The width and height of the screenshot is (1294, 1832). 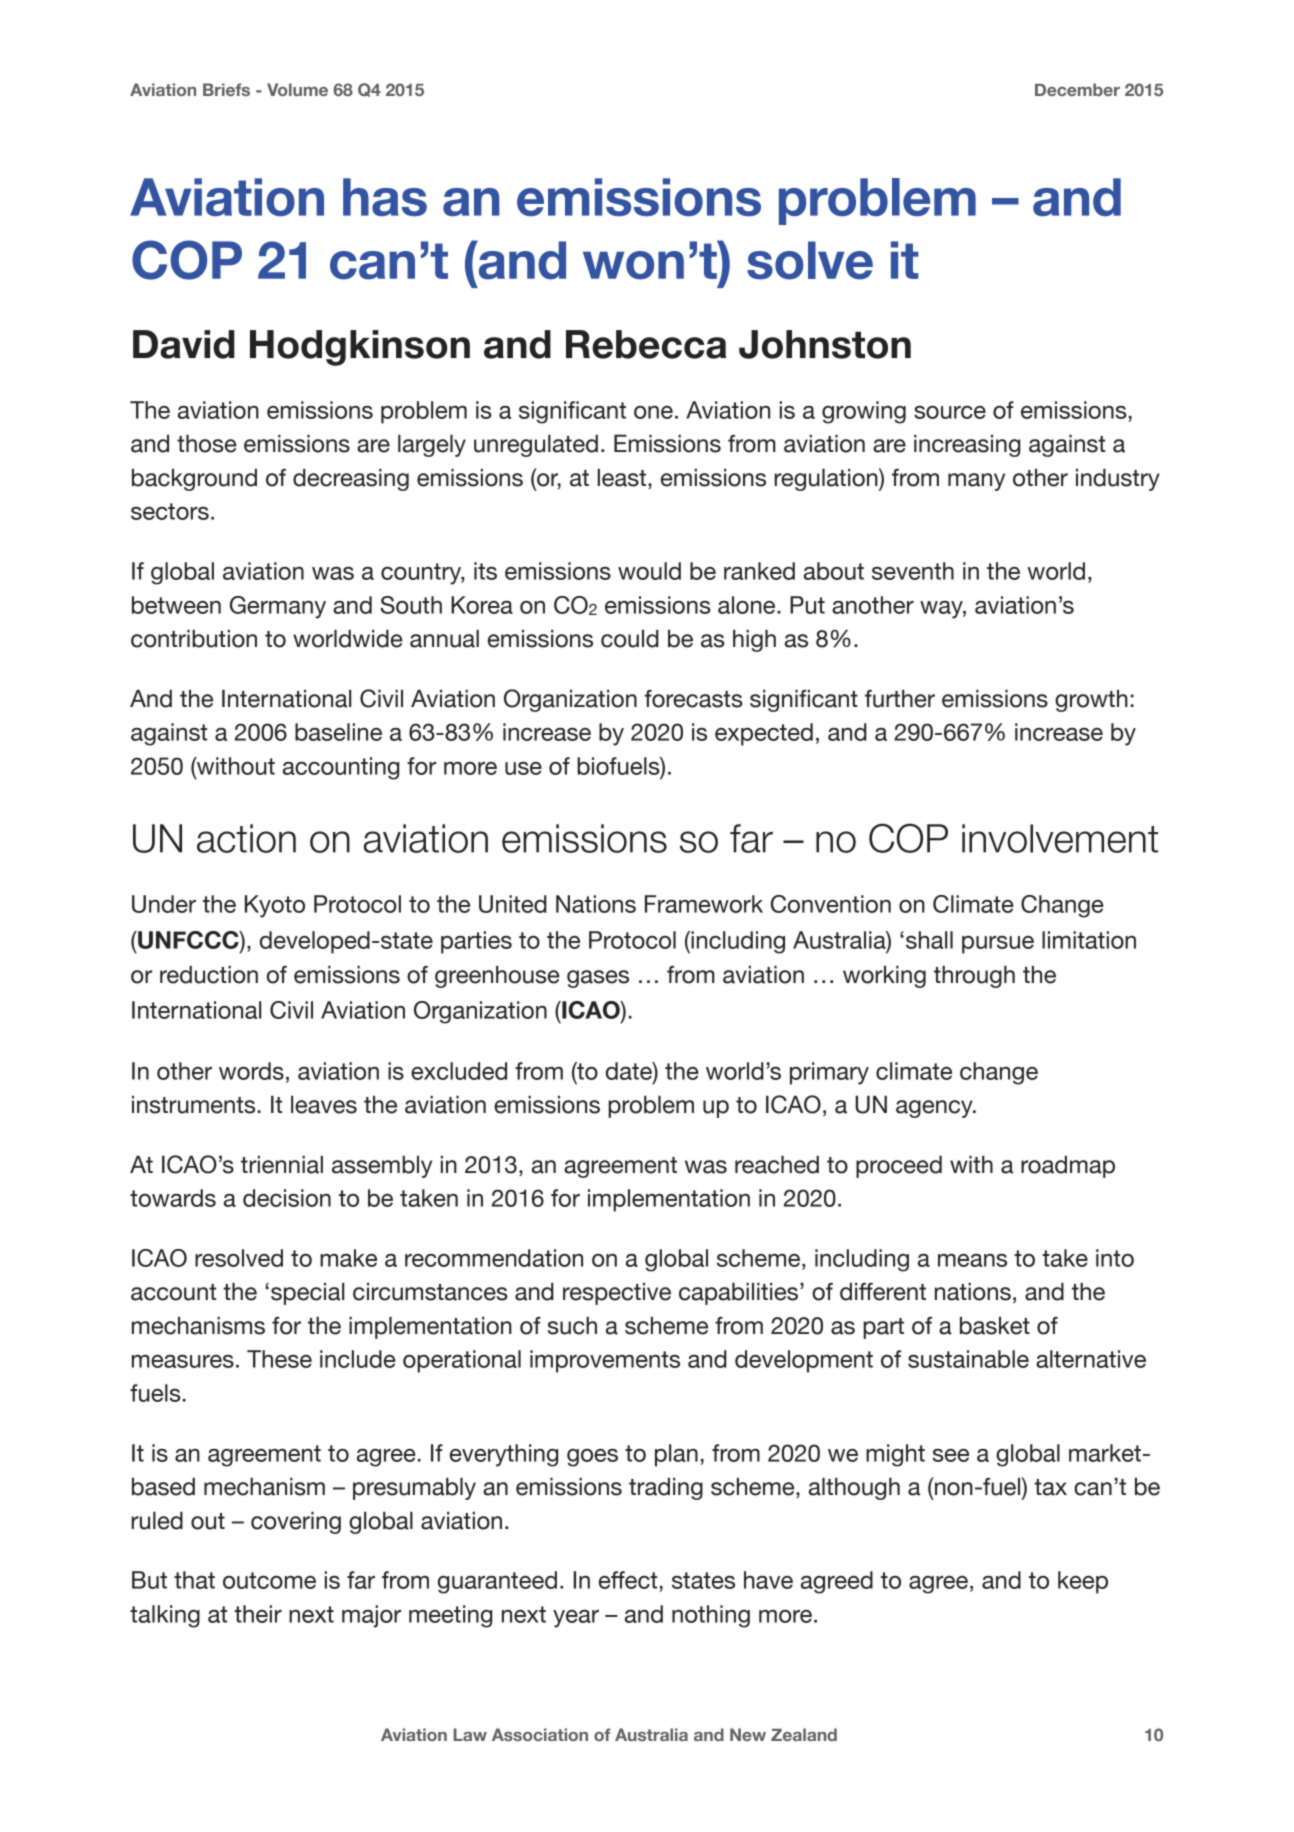 What do you see at coordinates (576, 1619) in the screenshot?
I see `year` at bounding box center [576, 1619].
